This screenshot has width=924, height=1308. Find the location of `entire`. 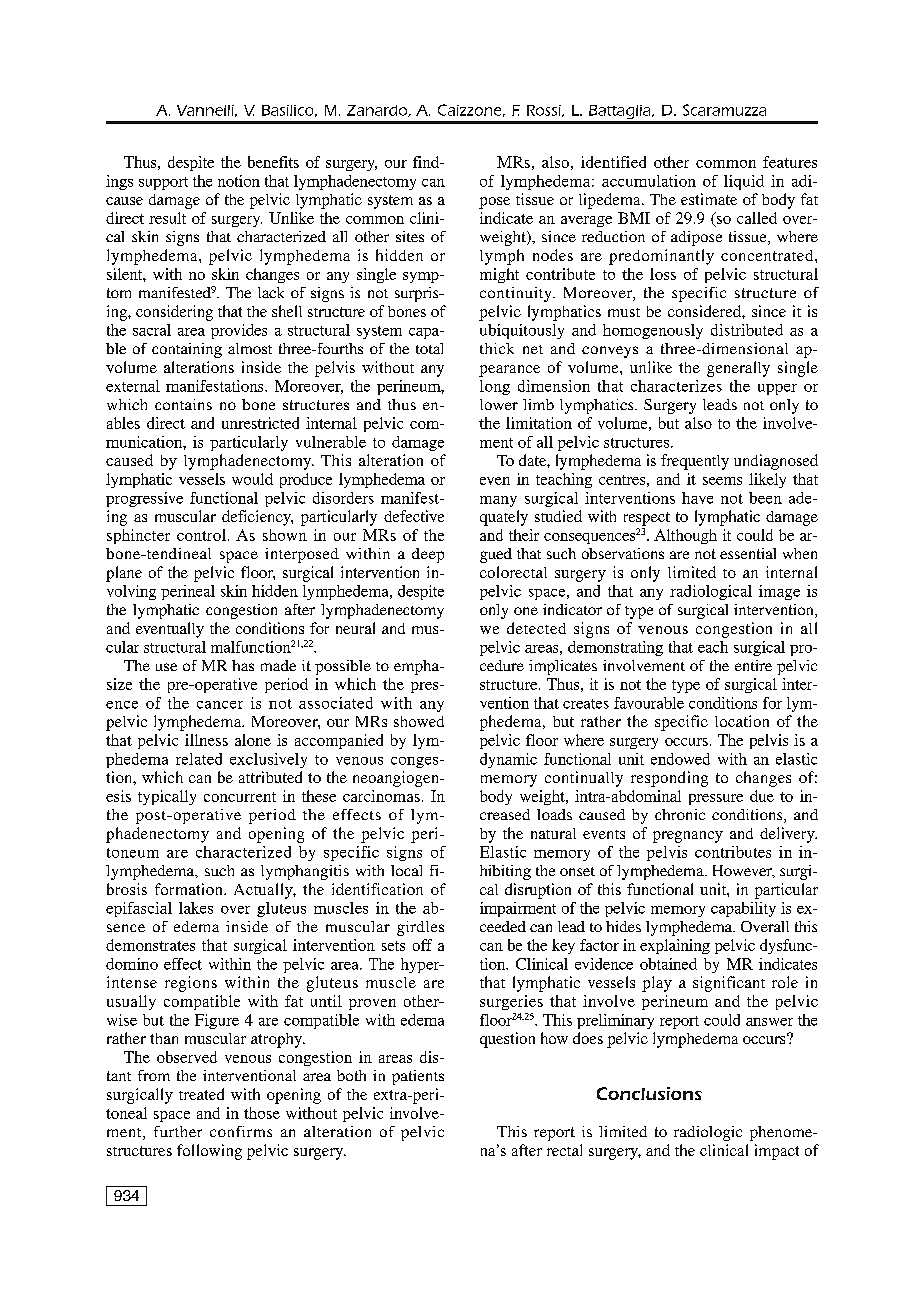

entire is located at coordinates (753, 665).
